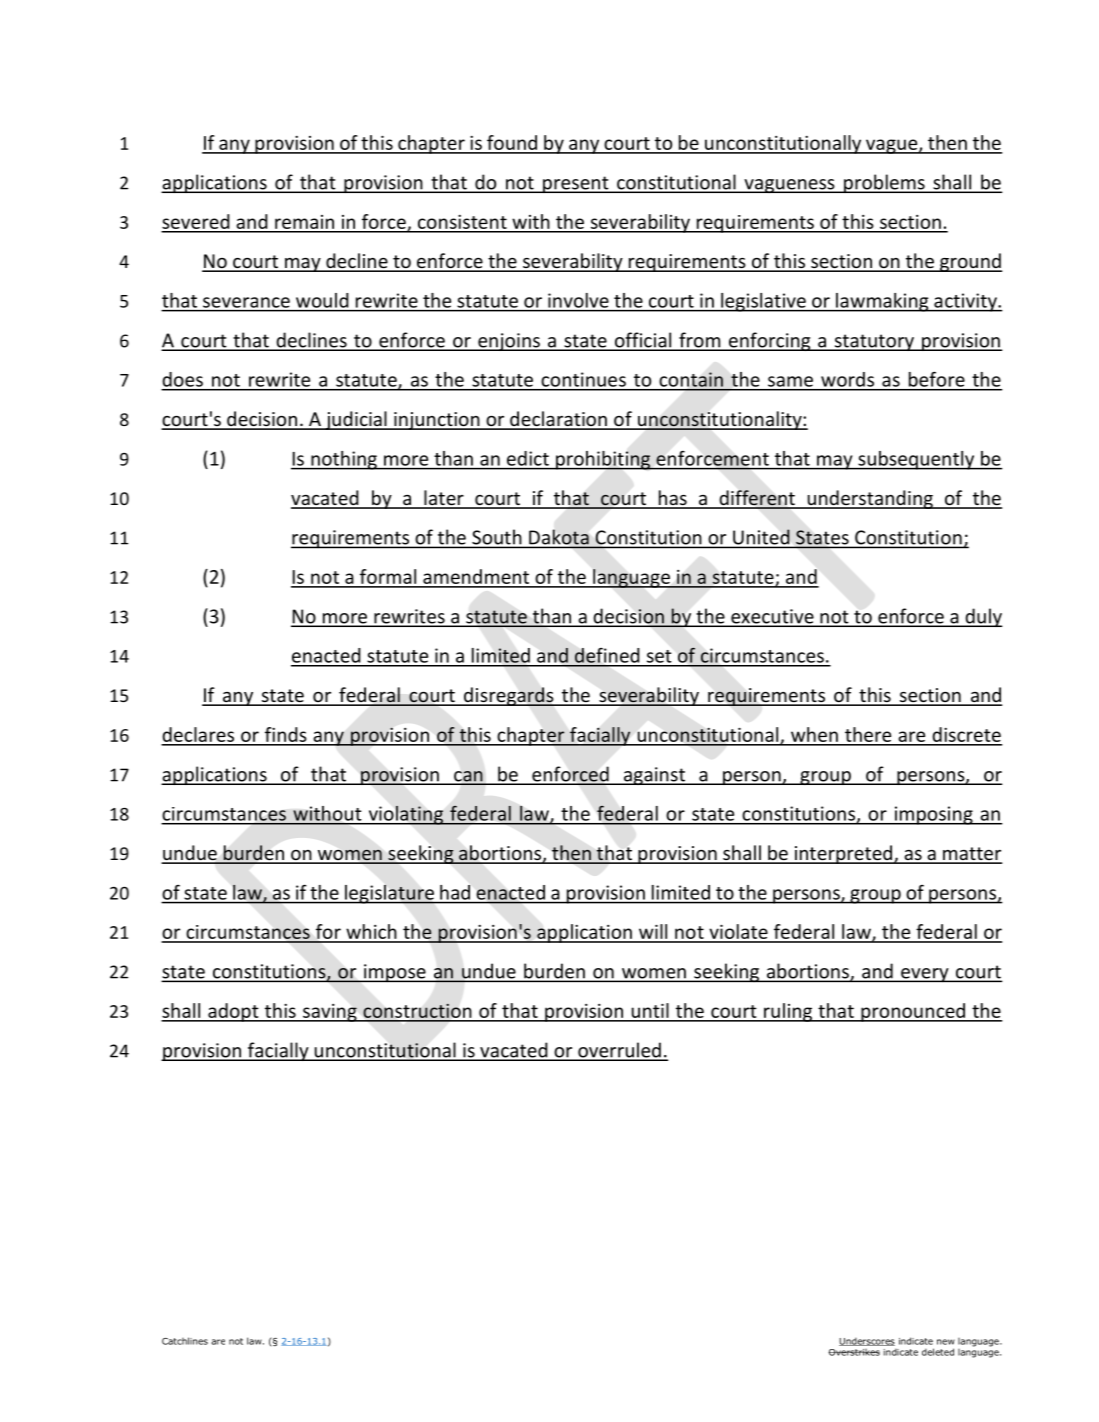 This image has height=1422, width=1099. What do you see at coordinates (330, 1013) in the image?
I see `saving` at bounding box center [330, 1013].
